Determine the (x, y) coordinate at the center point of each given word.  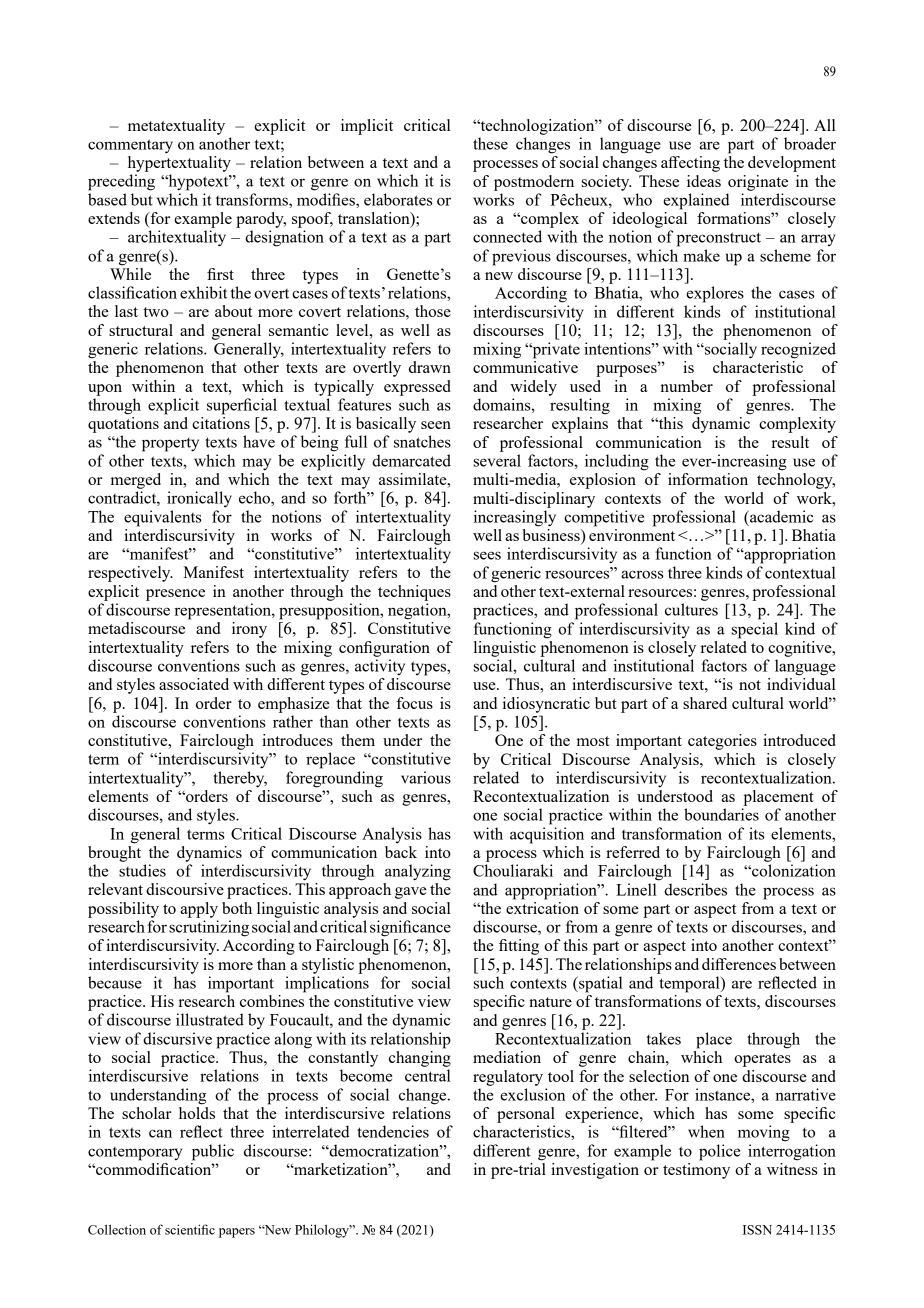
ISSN (757, 1230)
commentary (130, 146)
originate (758, 183)
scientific (190, 1229)
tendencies (393, 1131)
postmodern (534, 183)
